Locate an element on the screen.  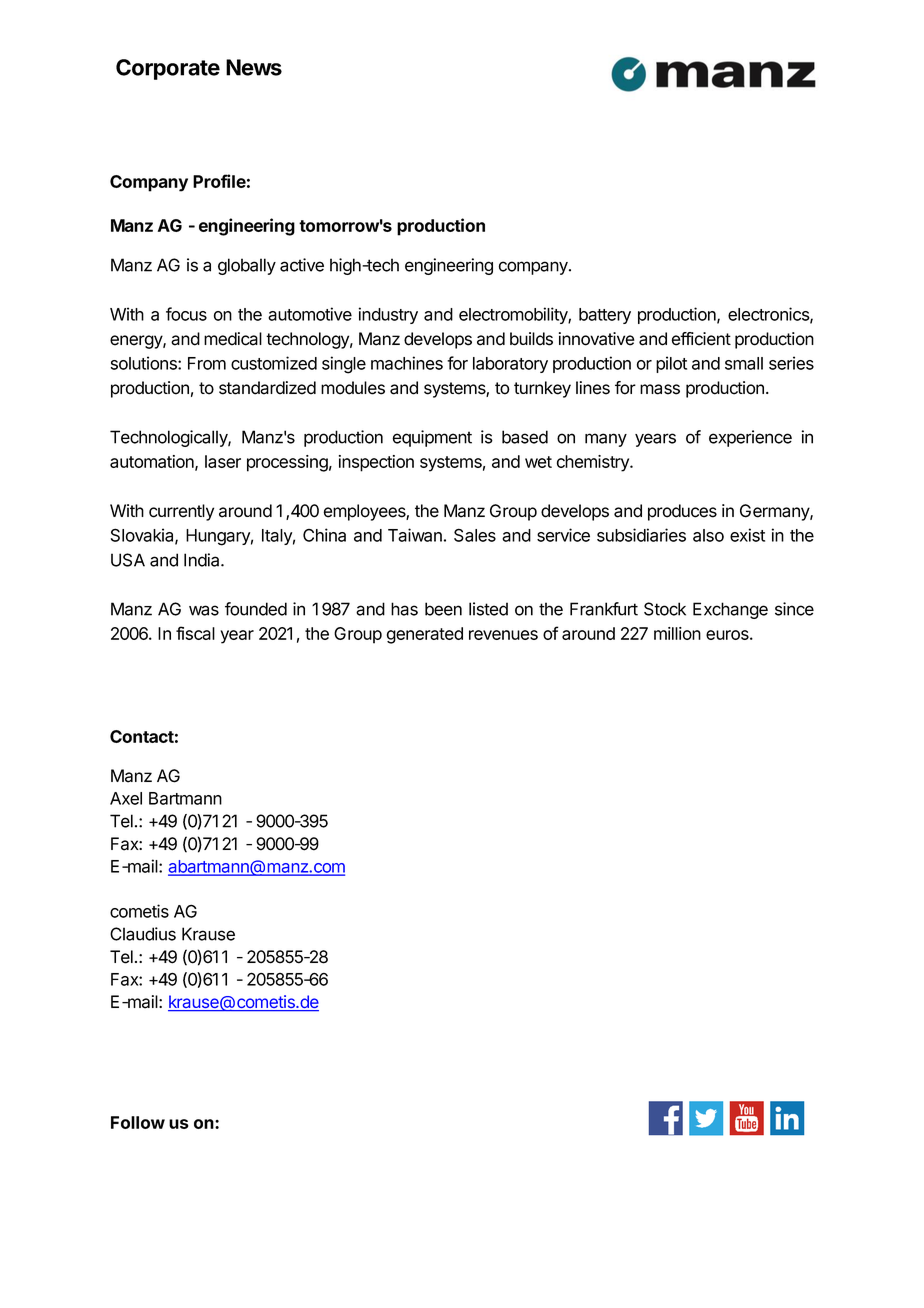
battery is located at coordinates (605, 316).
